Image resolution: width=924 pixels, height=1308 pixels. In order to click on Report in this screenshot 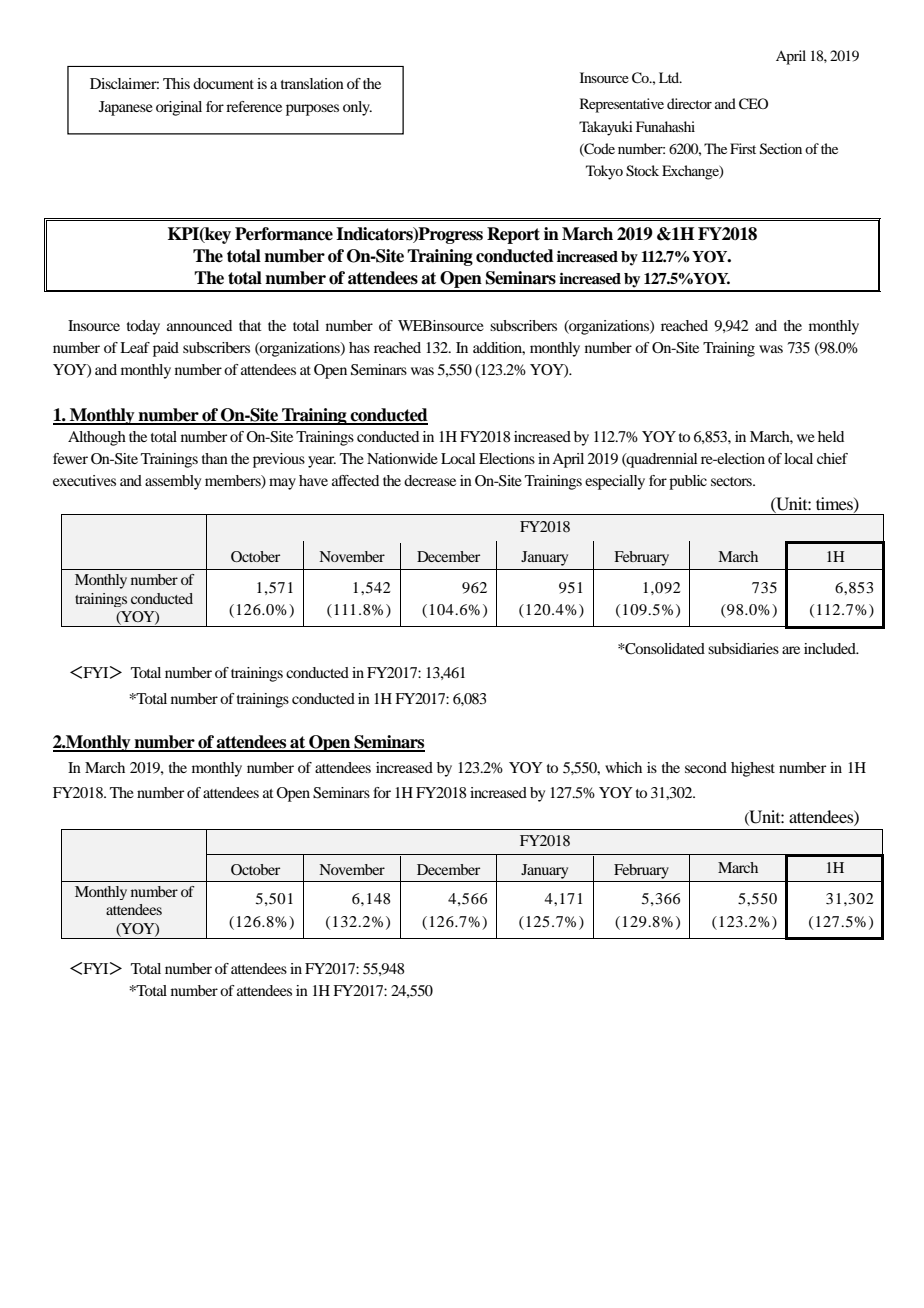, I will do `click(513, 235)`.
